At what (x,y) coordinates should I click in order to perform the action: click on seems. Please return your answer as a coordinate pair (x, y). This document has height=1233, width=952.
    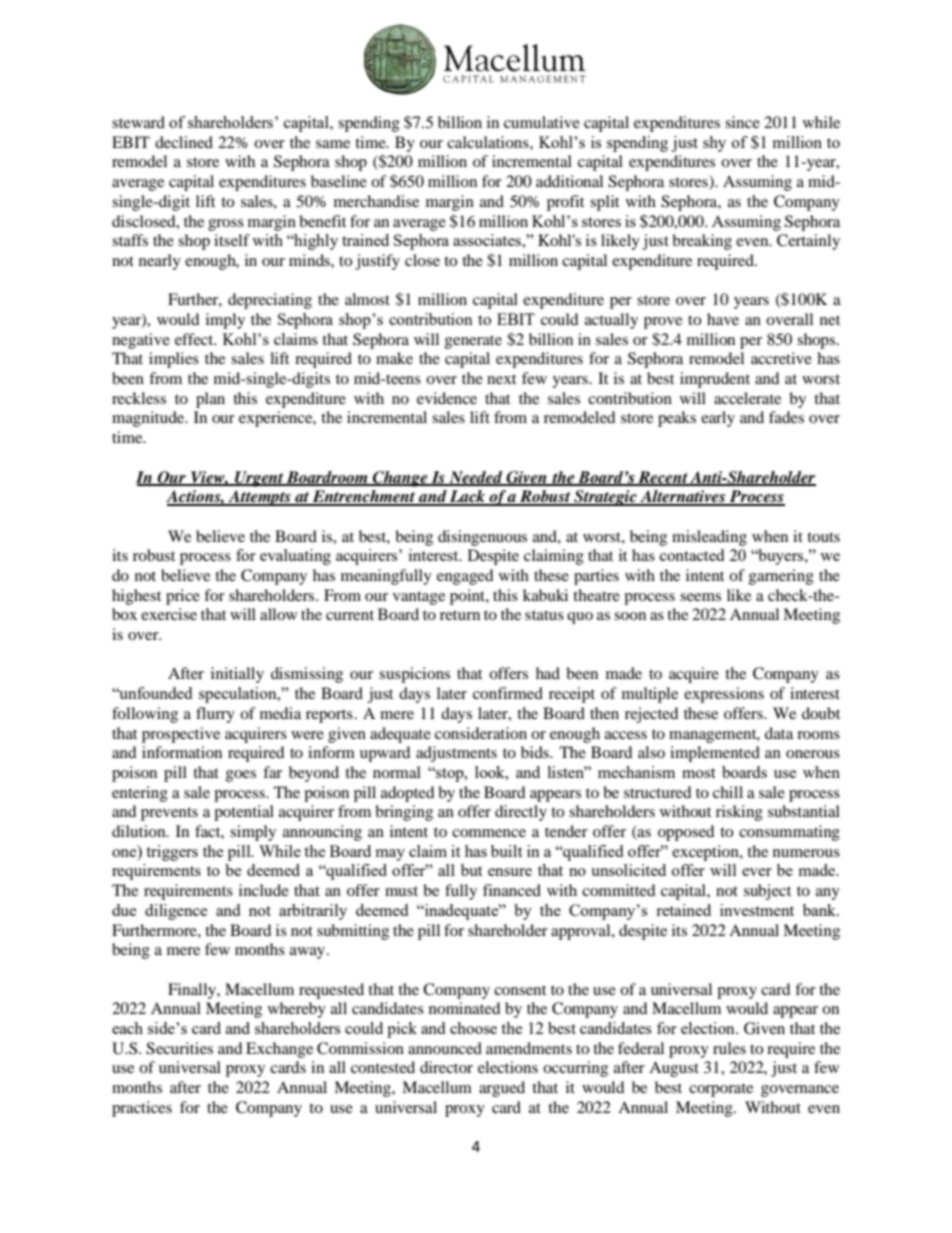
    Looking at the image, I should click on (700, 597).
